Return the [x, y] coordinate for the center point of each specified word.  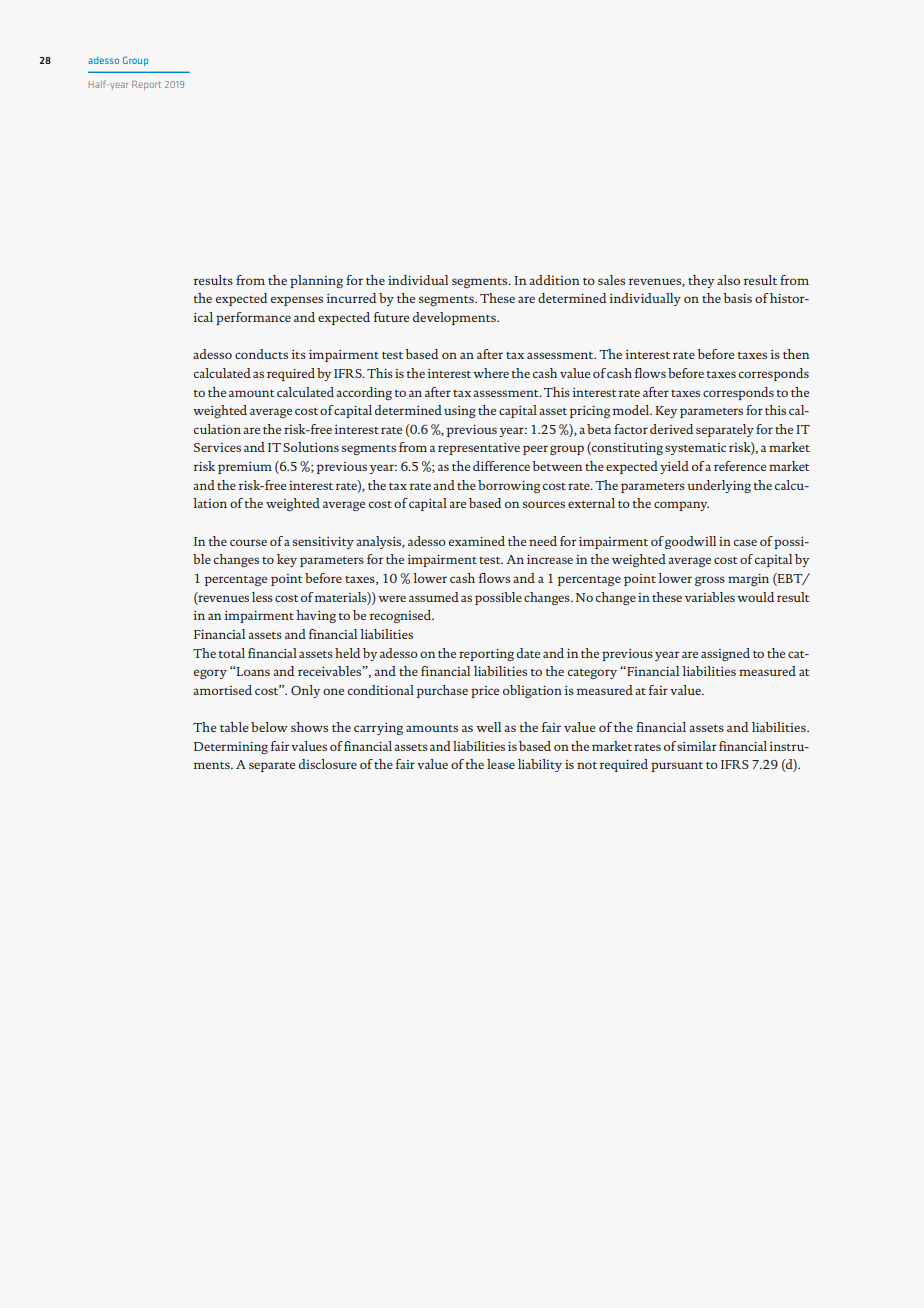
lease [501, 764]
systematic [695, 449]
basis [737, 298]
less [262, 597]
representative [479, 449]
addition [554, 280]
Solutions [311, 447]
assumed [434, 597]
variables [710, 597]
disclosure [328, 764]
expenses [297, 301]
